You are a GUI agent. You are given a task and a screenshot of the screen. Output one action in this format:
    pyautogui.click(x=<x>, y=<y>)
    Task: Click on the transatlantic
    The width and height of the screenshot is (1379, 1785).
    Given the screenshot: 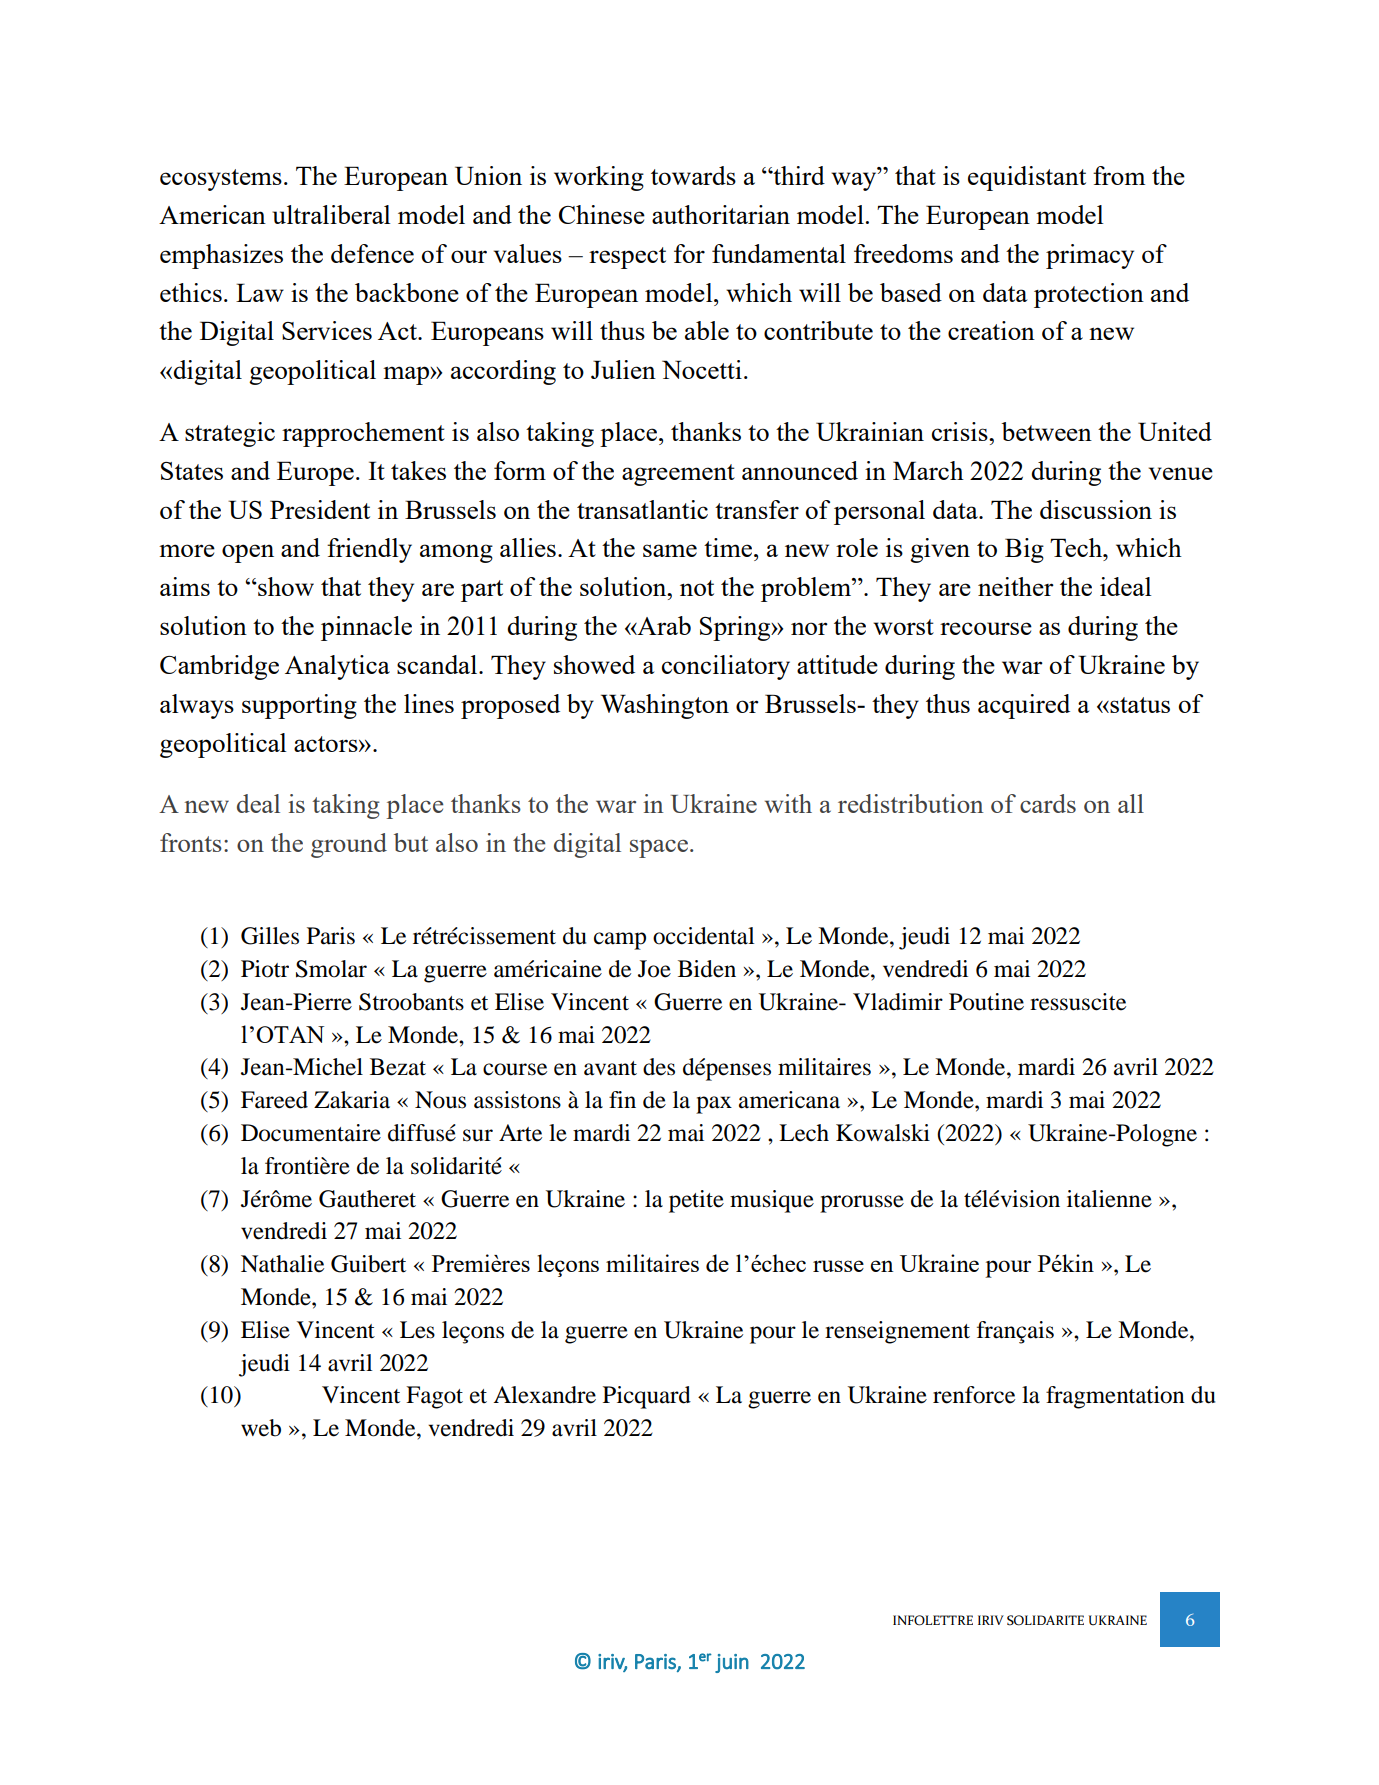 What is the action you would take?
    pyautogui.click(x=642, y=509)
